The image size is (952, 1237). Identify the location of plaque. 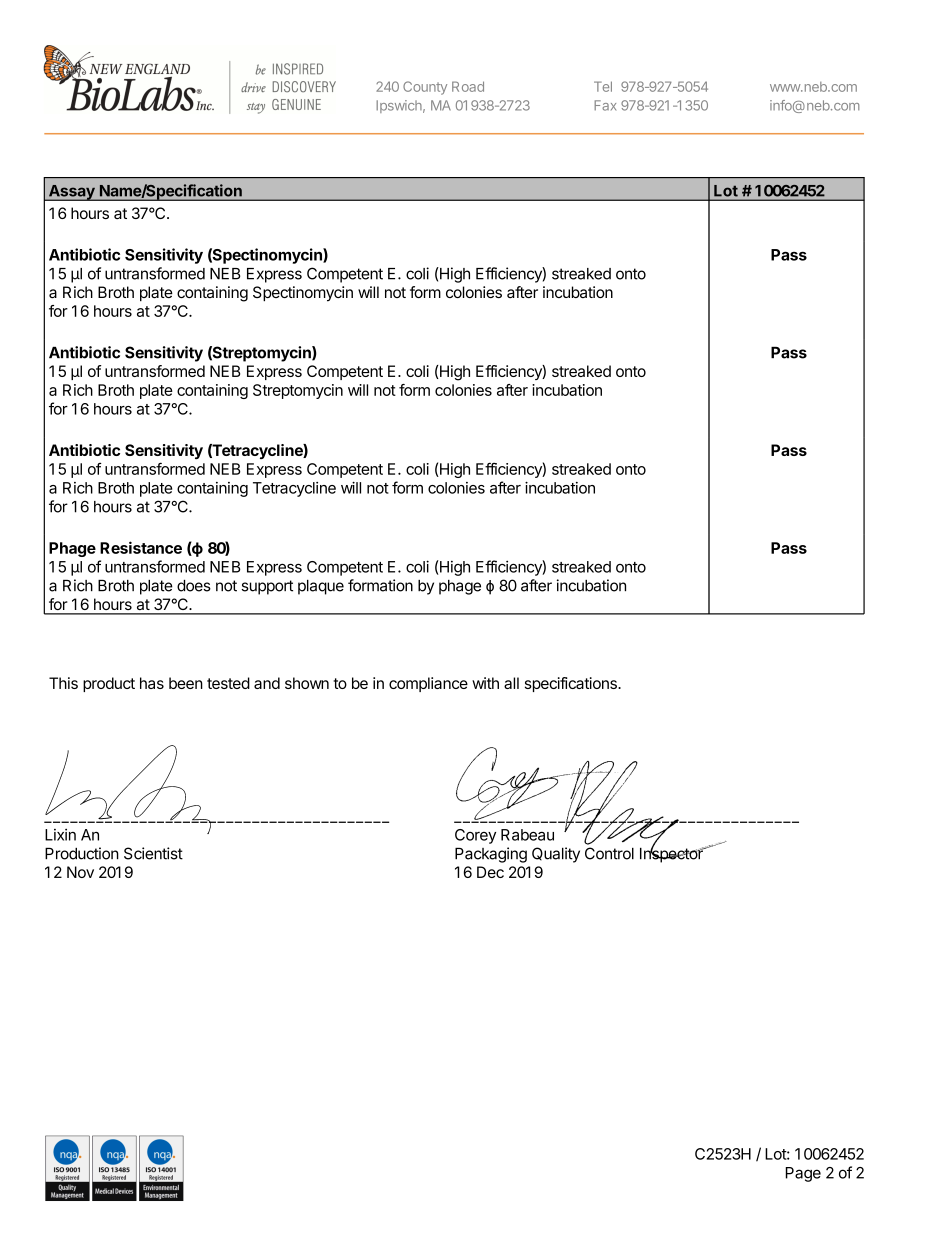
(321, 587).
